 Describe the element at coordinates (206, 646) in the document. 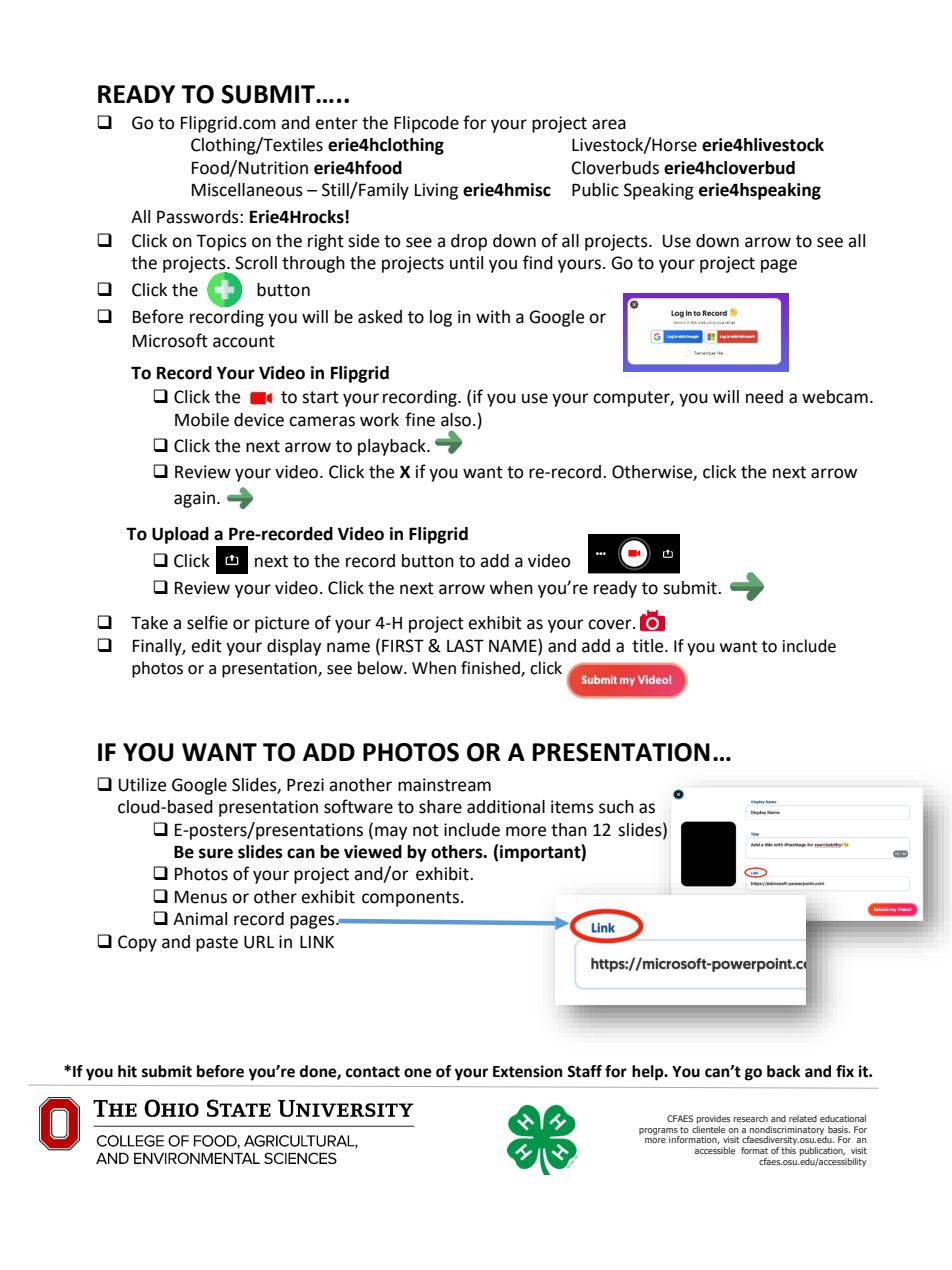

I see `edit` at that location.
